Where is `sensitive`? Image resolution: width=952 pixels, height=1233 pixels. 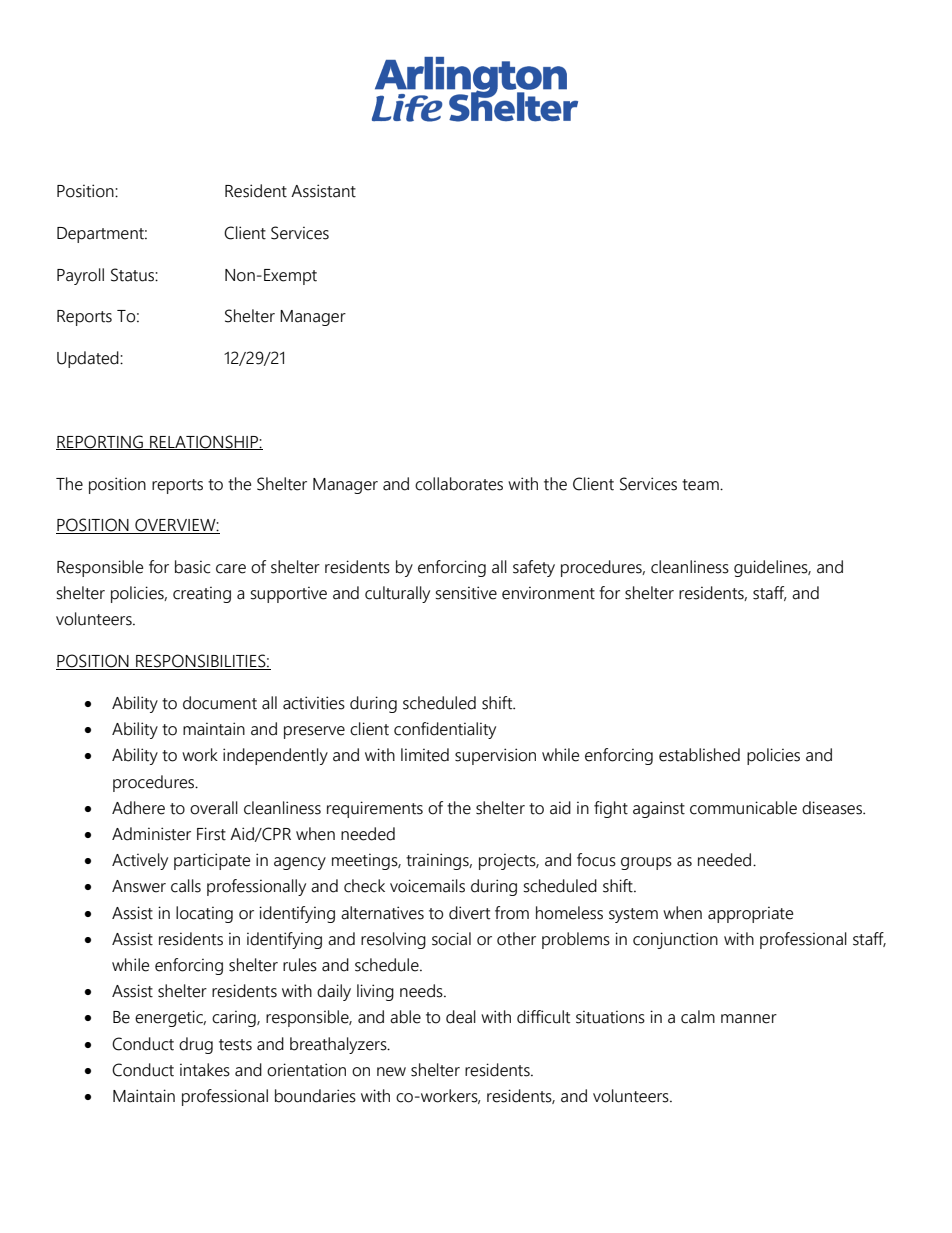 sensitive is located at coordinates (466, 593).
